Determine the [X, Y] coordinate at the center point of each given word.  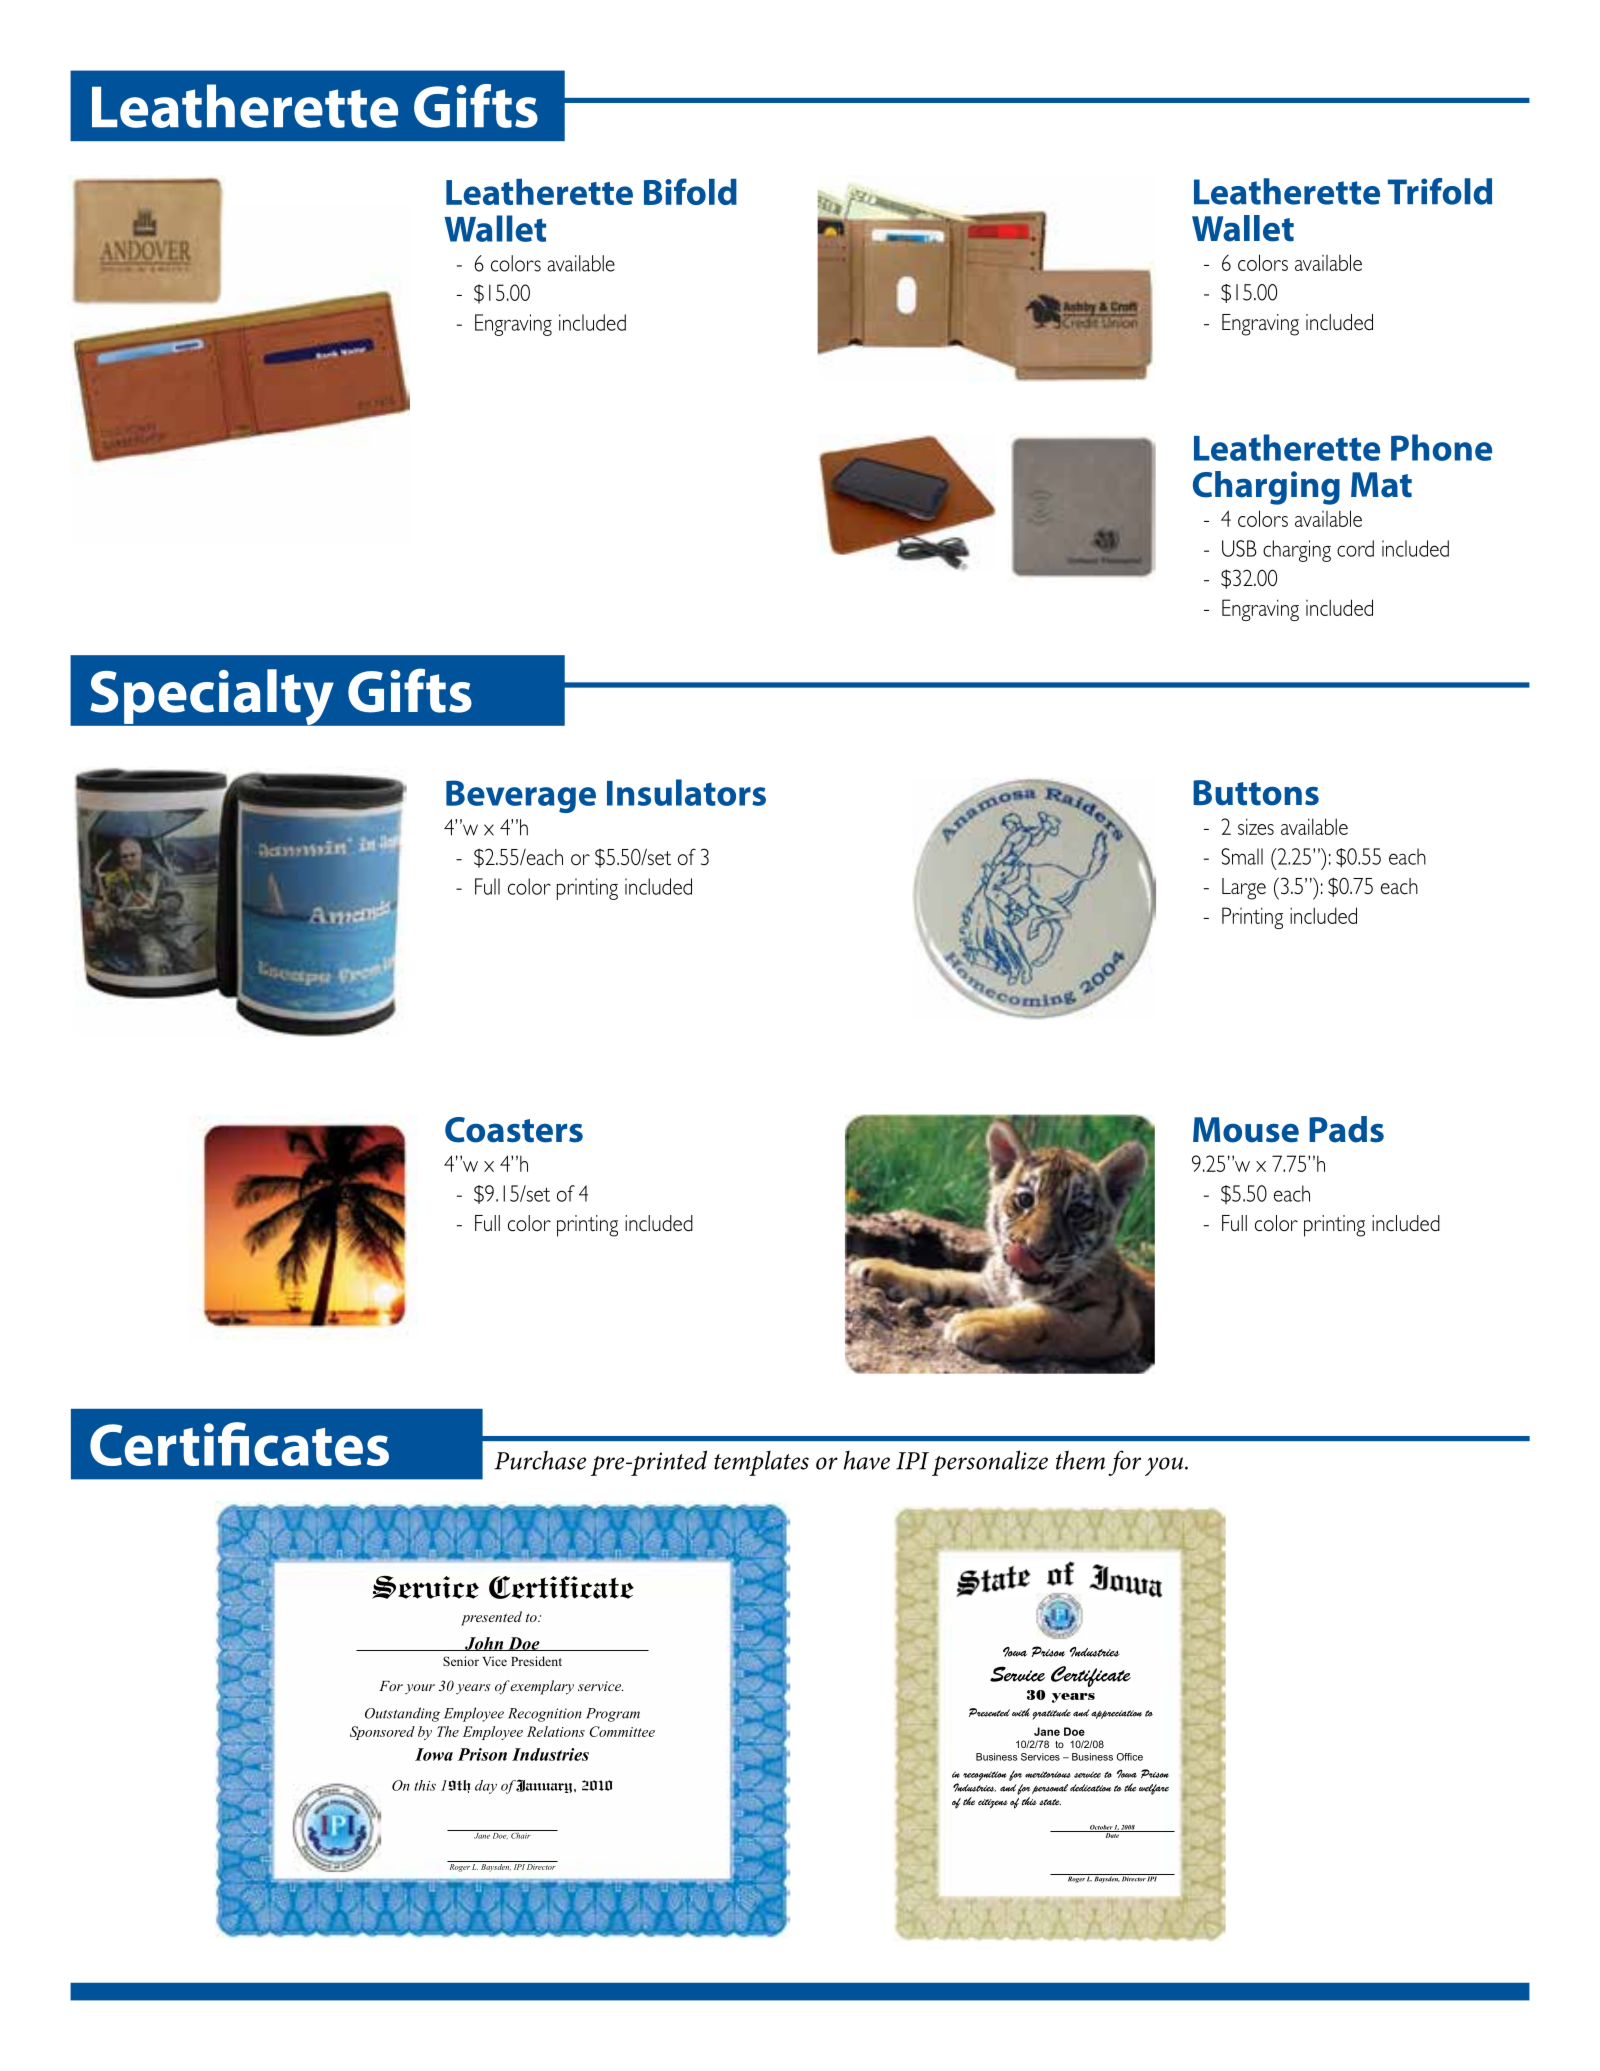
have [867, 1460]
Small [1242, 856]
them [1080, 1460]
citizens [993, 1804]
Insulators [686, 792]
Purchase [540, 1460]
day [486, 1787]
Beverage [521, 796]
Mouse [1246, 1130]
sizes [1256, 826]
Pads [1346, 1129]
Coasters [514, 1130]
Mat [1381, 485]
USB [1239, 548]
